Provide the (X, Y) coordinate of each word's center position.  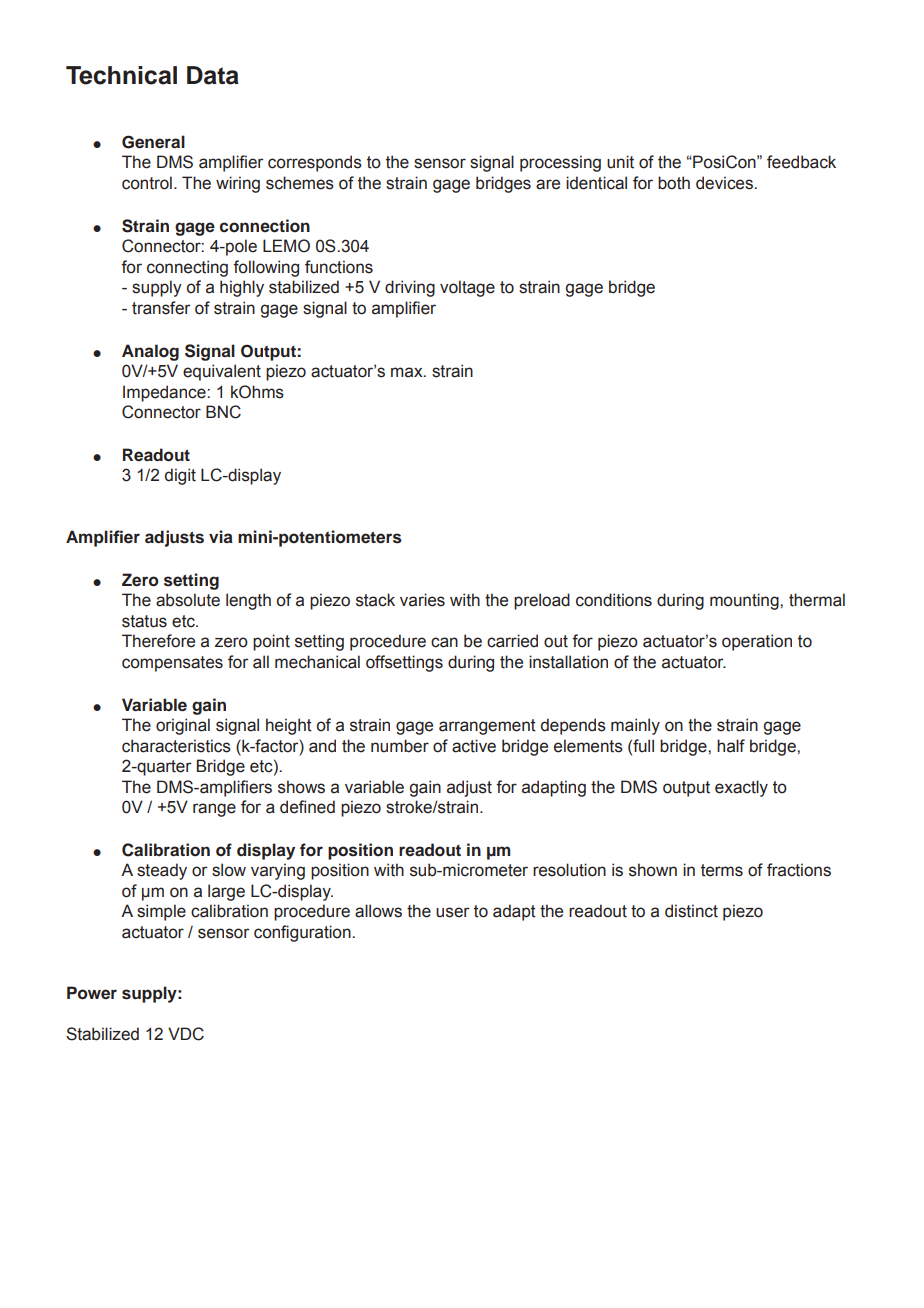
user (452, 912)
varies (422, 600)
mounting (745, 601)
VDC (186, 1034)
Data (213, 75)
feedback (801, 162)
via (221, 536)
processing (560, 163)
